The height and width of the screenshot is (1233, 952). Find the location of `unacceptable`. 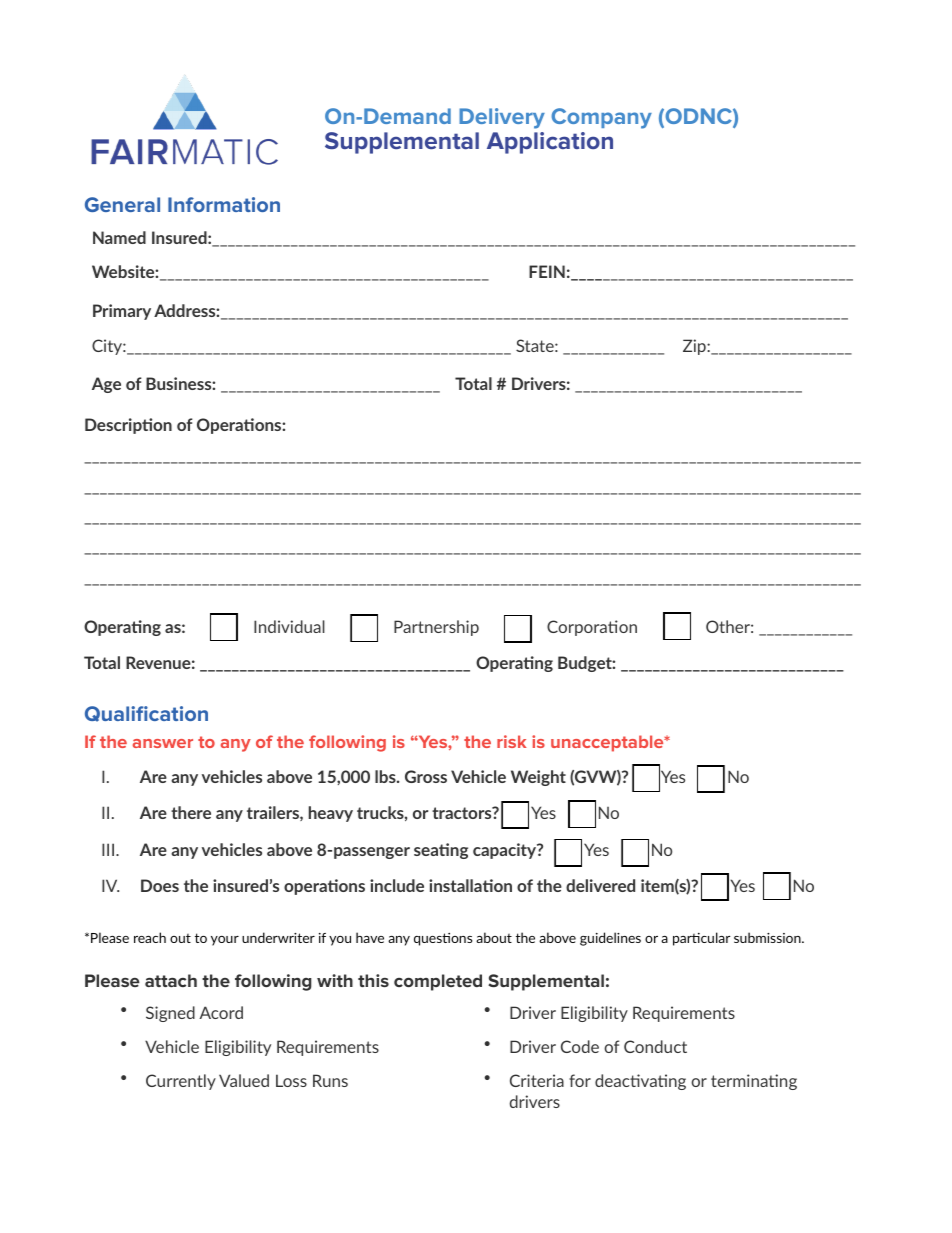

unacceptable is located at coordinates (608, 743).
